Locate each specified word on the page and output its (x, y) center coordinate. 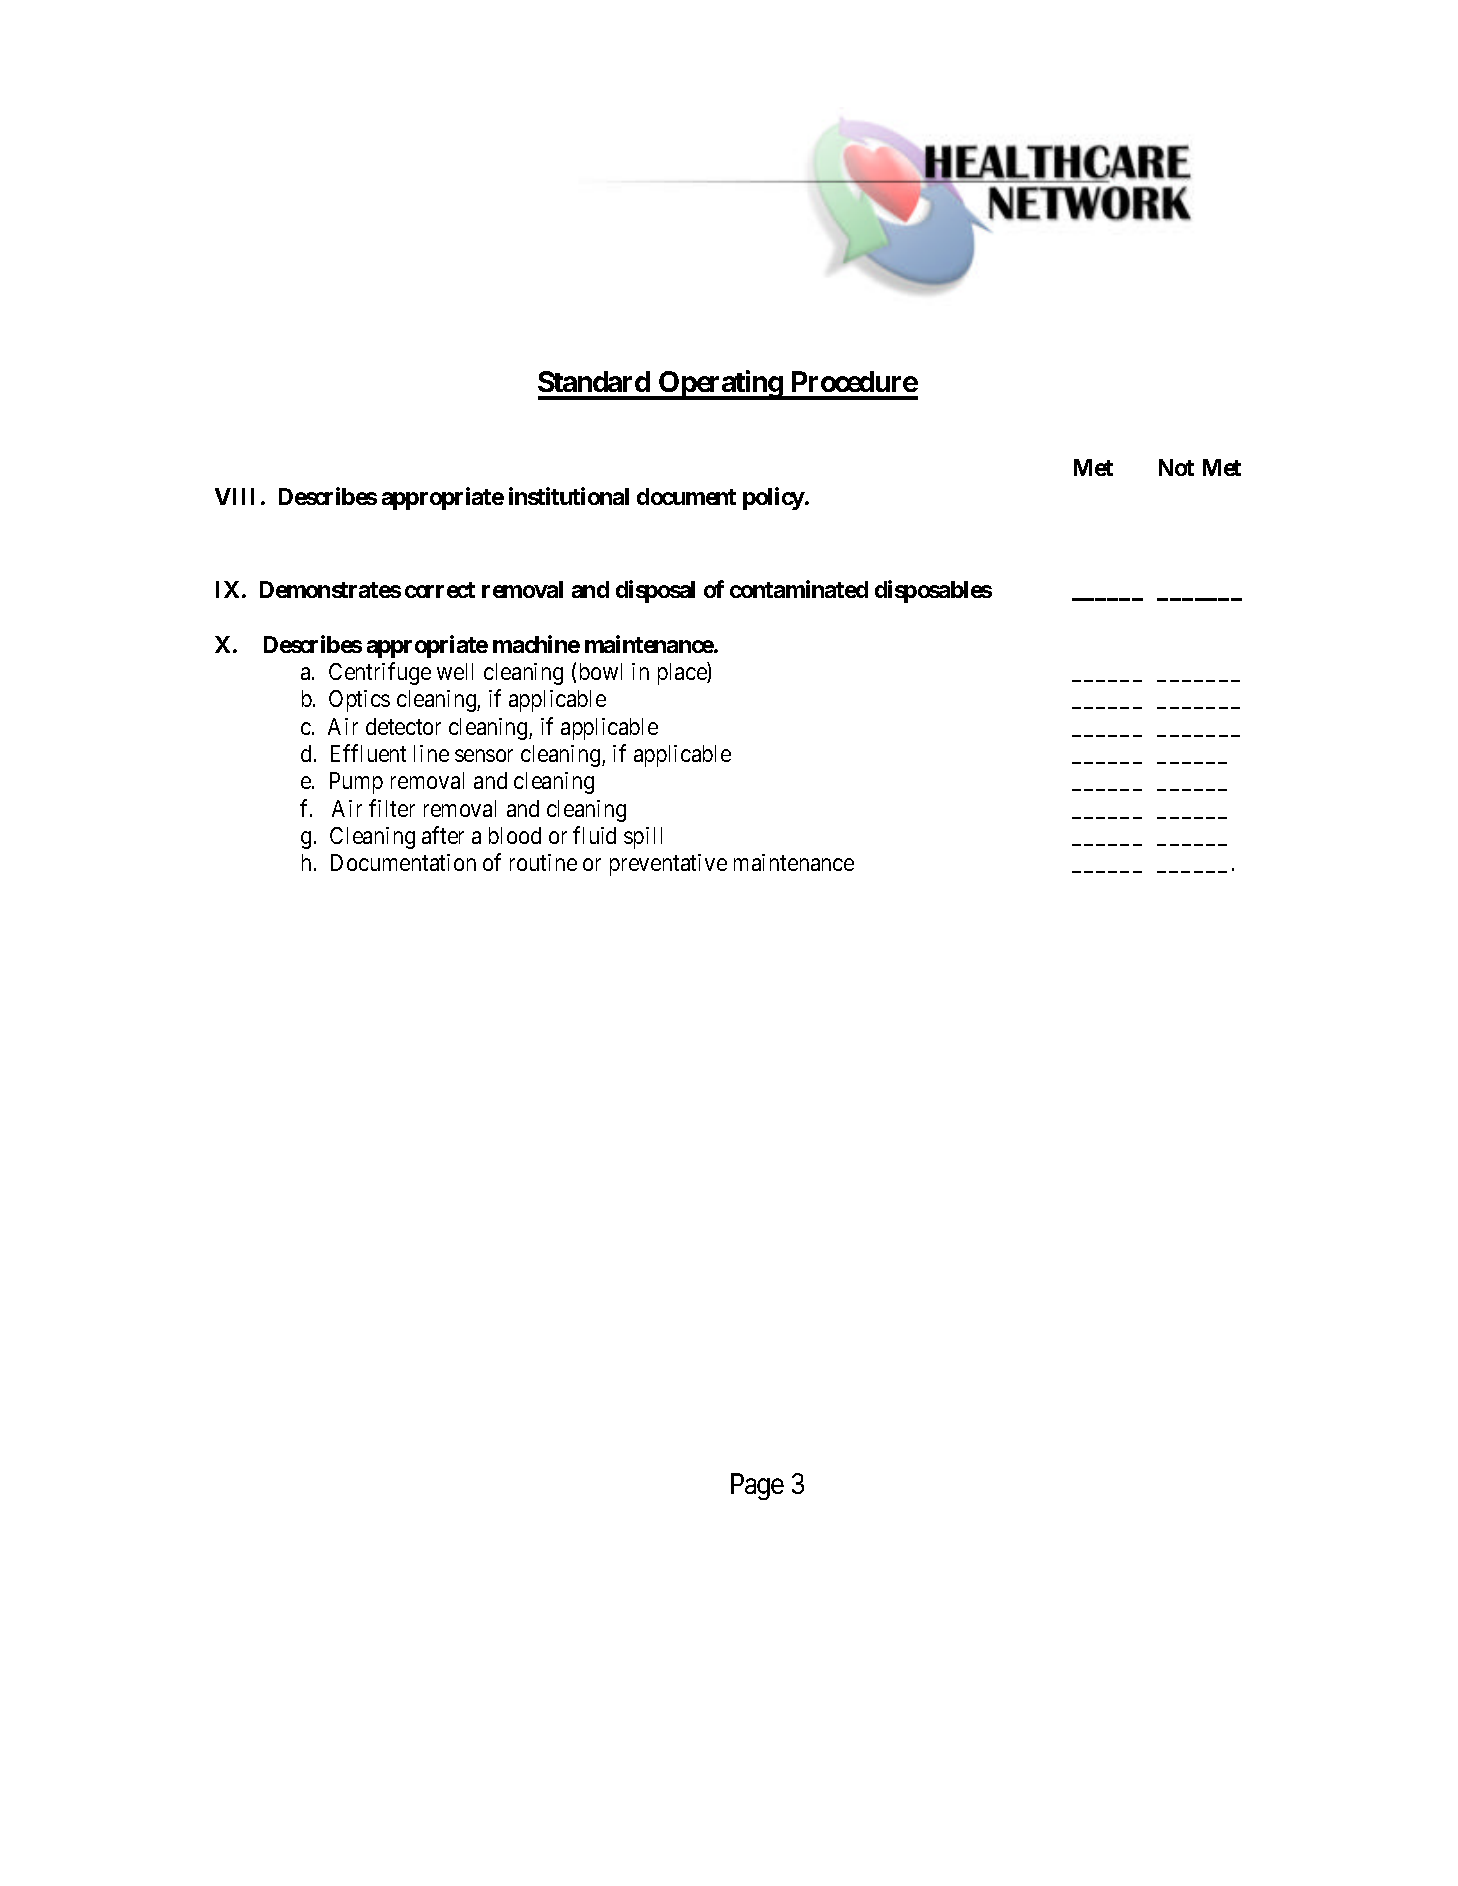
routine (543, 862)
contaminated (799, 589)
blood (515, 835)
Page (757, 1486)
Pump (356, 783)
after (443, 835)
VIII (234, 496)
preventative (668, 865)
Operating (720, 385)
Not (1176, 467)
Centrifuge (380, 673)
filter (392, 808)
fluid (594, 835)
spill (643, 838)
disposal (655, 591)
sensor (484, 755)
